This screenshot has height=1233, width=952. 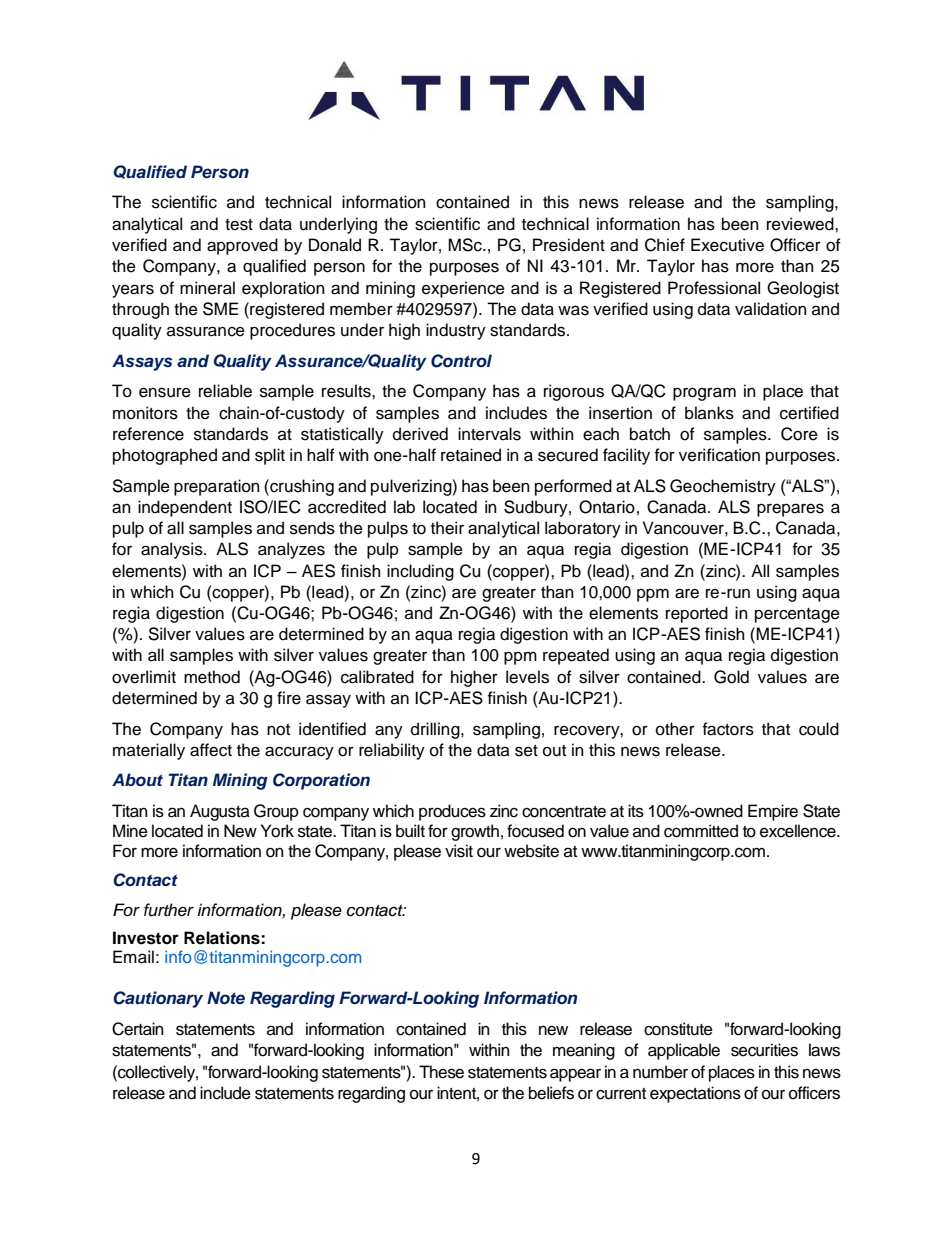 What do you see at coordinates (471, 455) in the screenshot?
I see `retained` at bounding box center [471, 455].
